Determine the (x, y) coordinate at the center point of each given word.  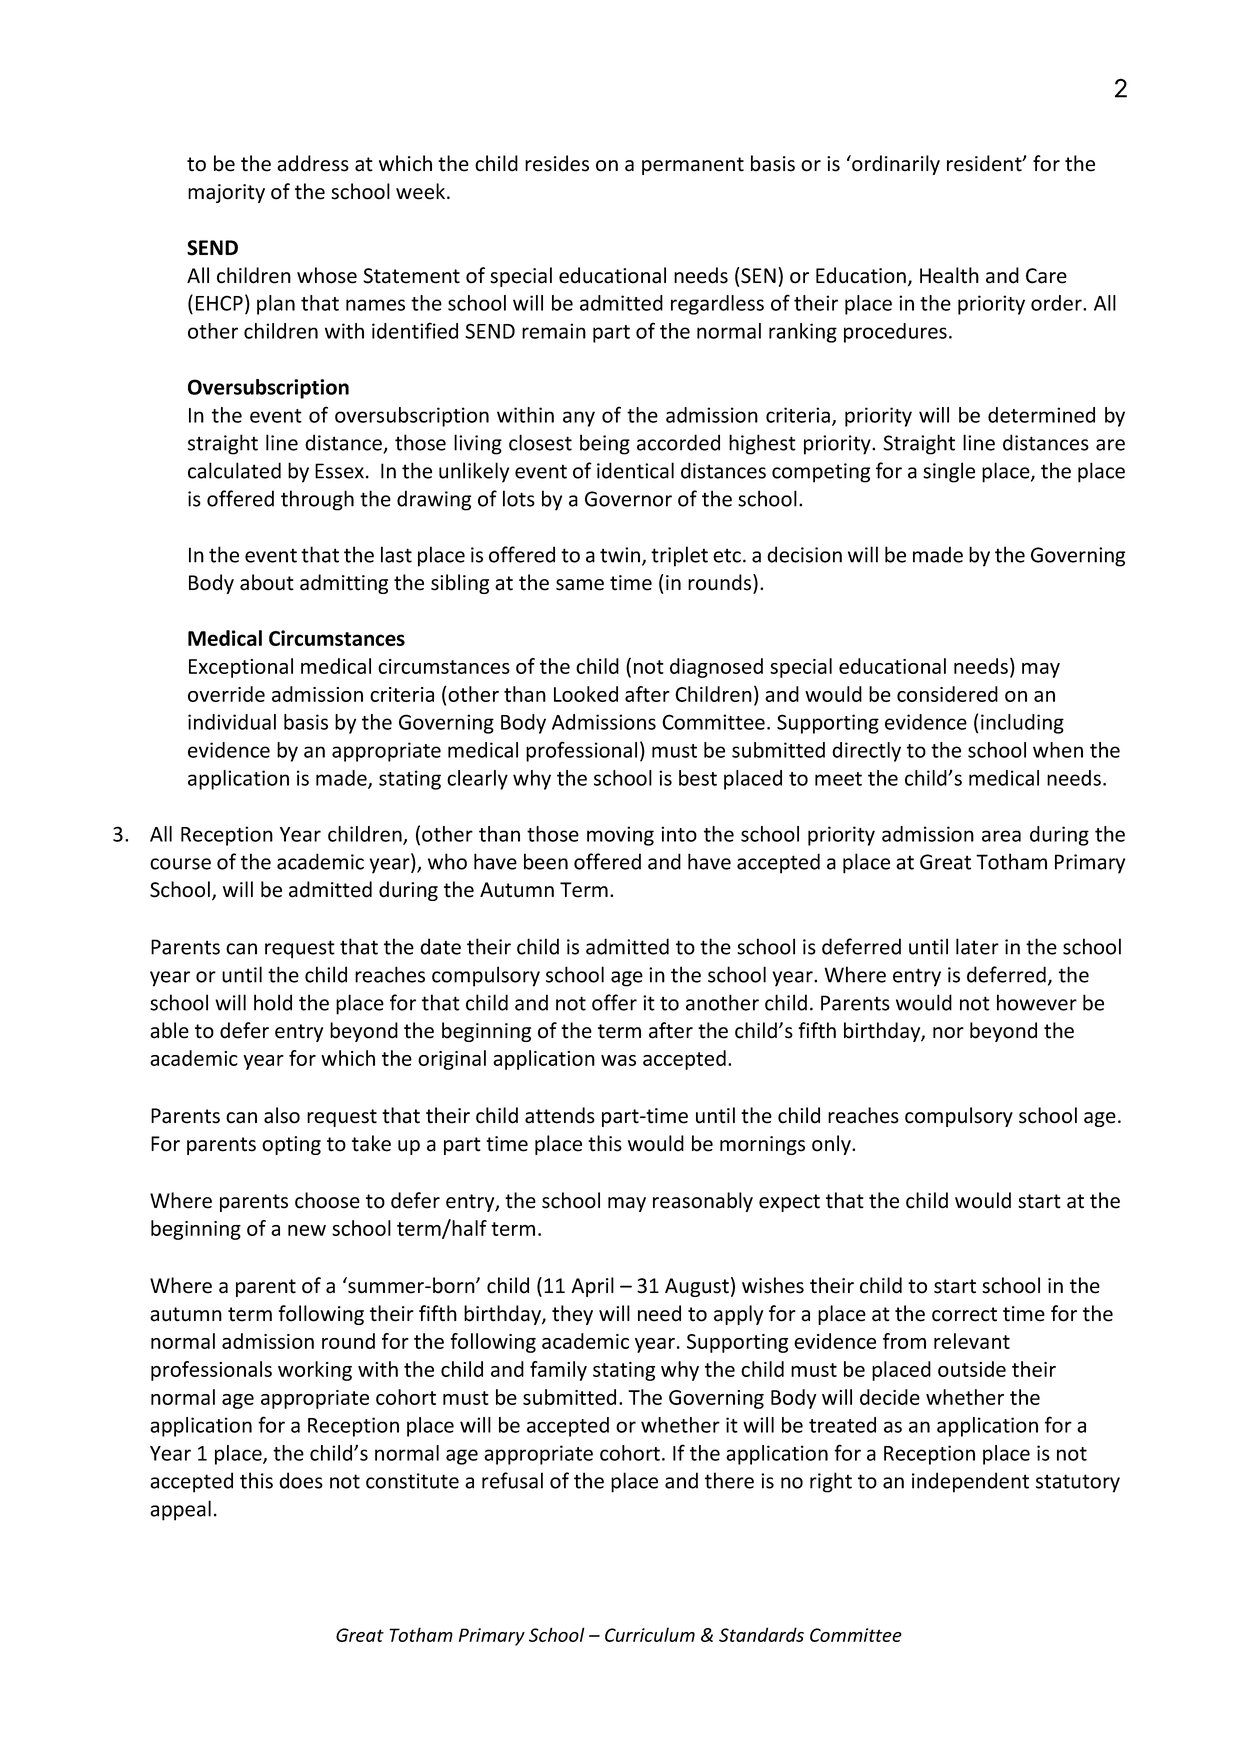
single (949, 472)
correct (964, 1314)
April (592, 1287)
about (267, 582)
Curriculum (650, 1634)
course (180, 864)
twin (621, 556)
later (977, 946)
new (307, 1230)
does (301, 1480)
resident (985, 163)
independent (970, 1482)
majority (226, 193)
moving (620, 836)
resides (557, 163)
